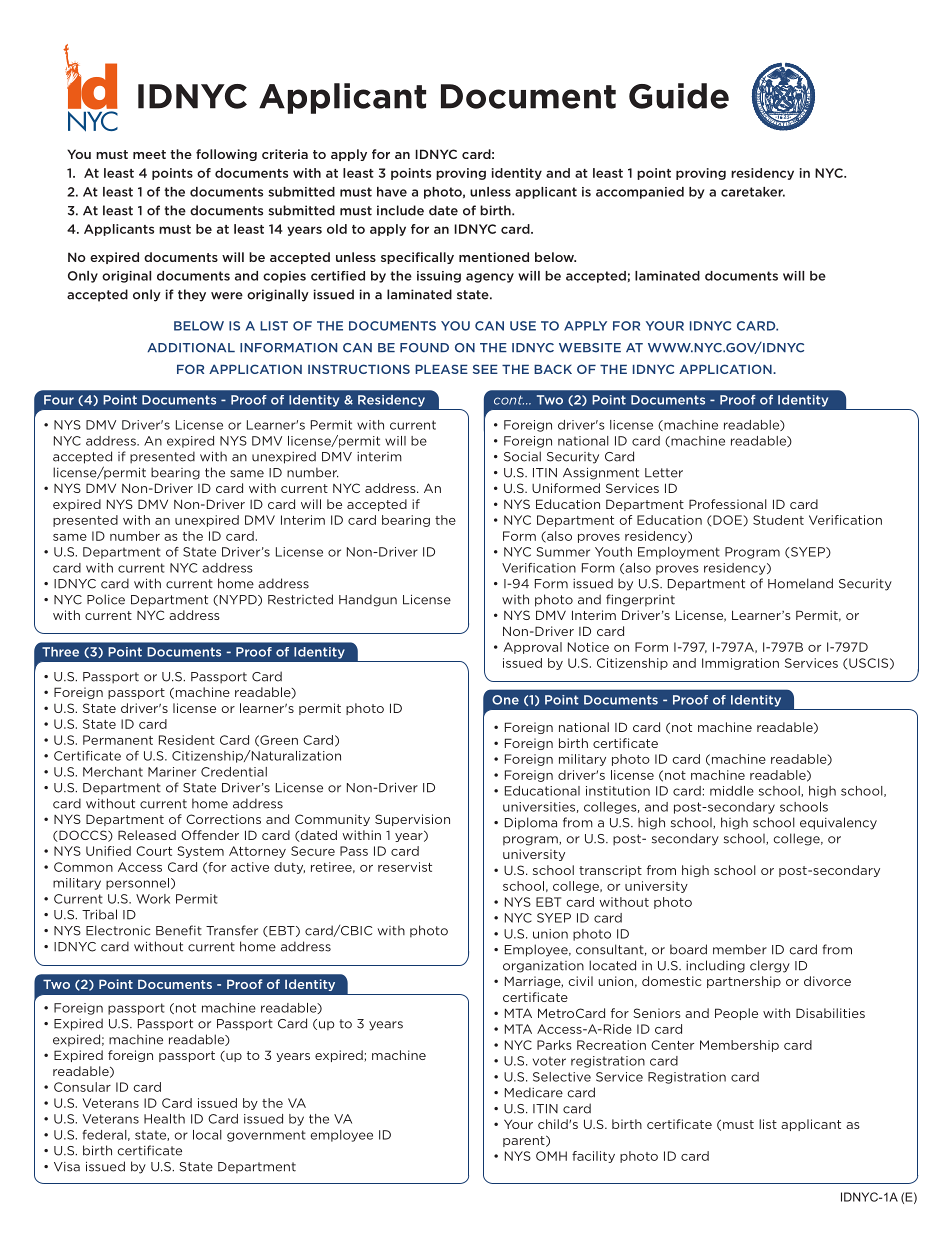  I want to click on meet, so click(149, 154).
